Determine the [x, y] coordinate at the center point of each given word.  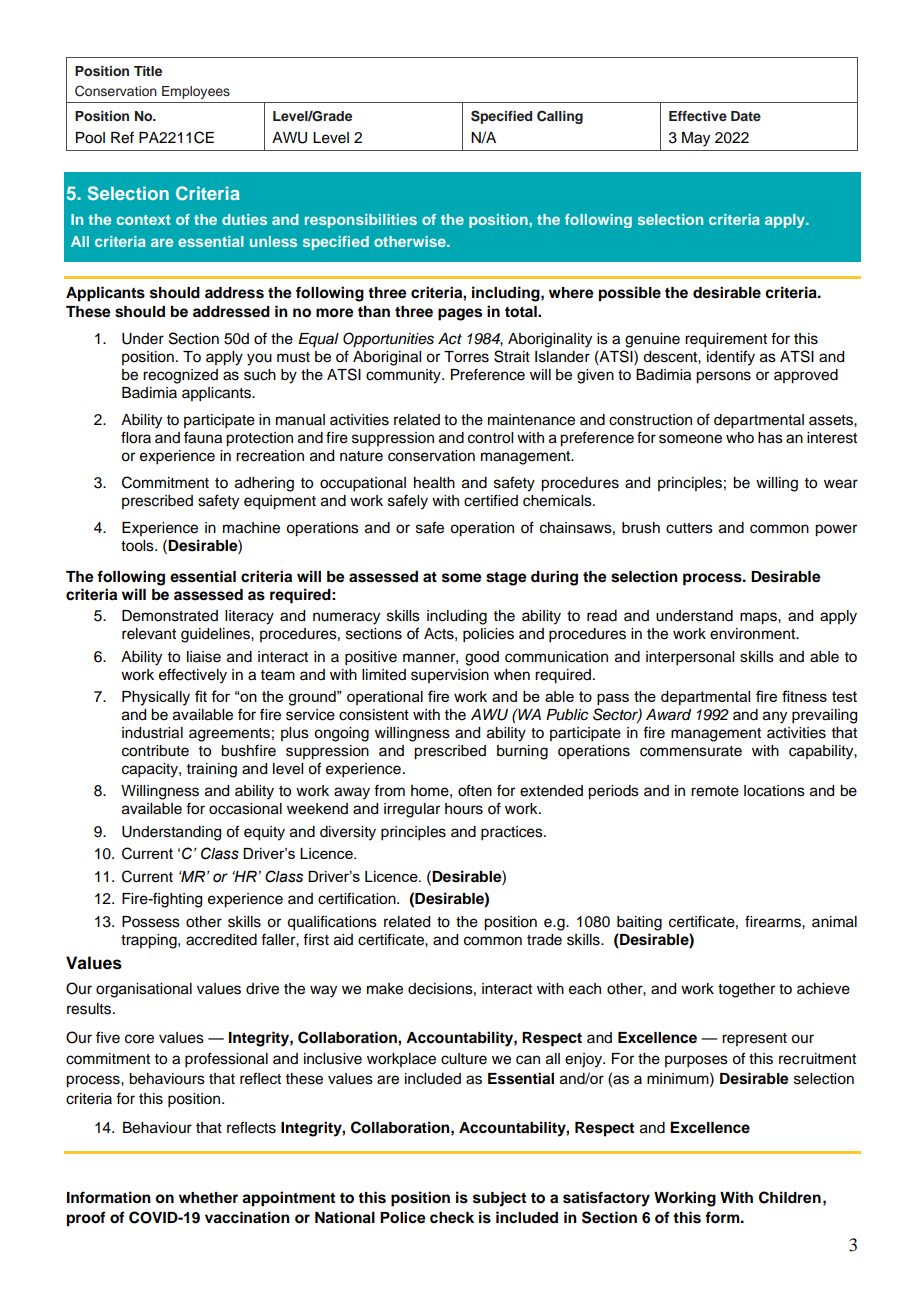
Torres [466, 357]
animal [834, 922]
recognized [180, 376]
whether [208, 1198]
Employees [196, 92]
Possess [151, 922]
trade [544, 940]
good [482, 658]
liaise [204, 657]
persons [723, 377]
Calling [560, 117]
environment [754, 634]
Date [746, 116]
